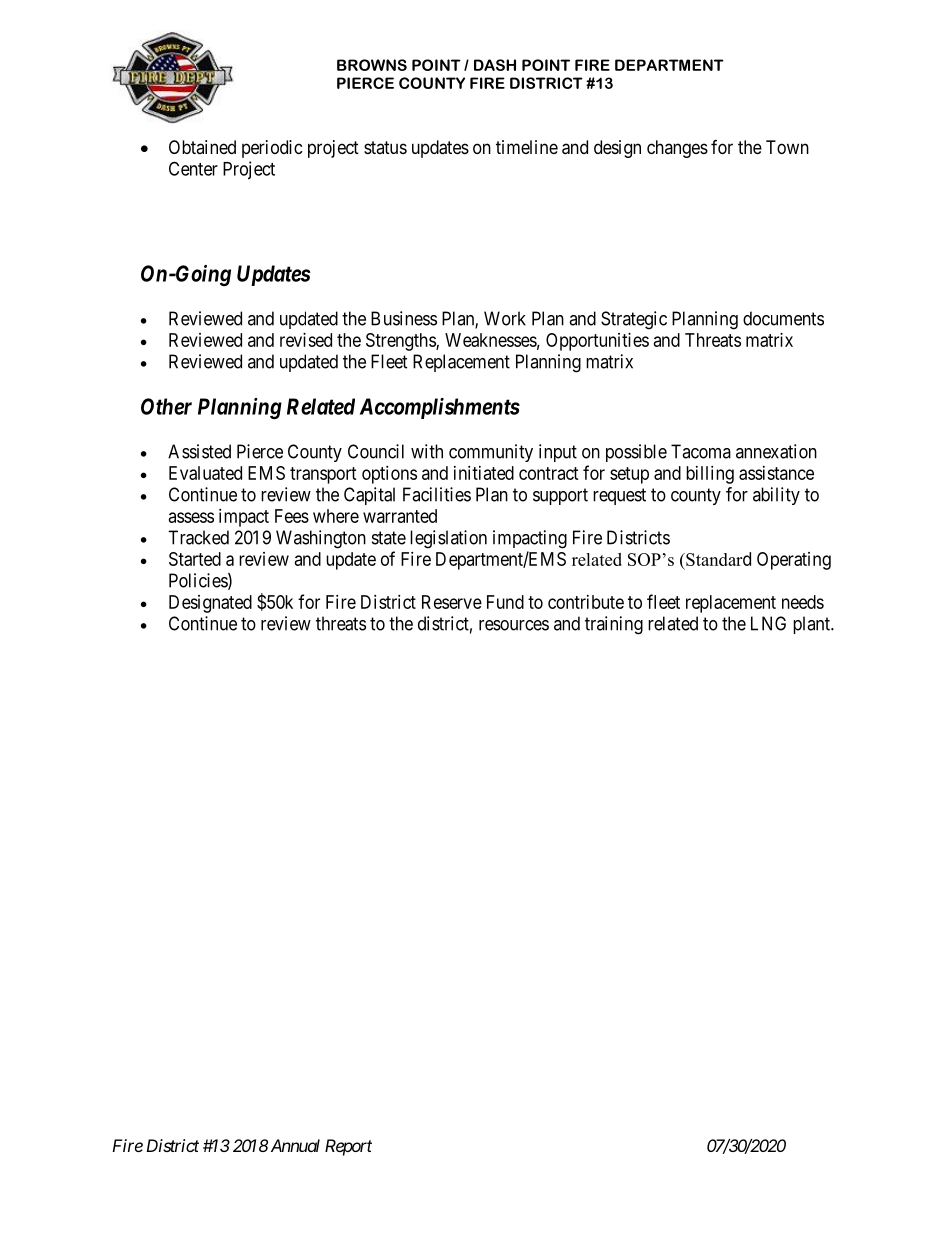  What do you see at coordinates (677, 149) in the screenshot?
I see `changes` at bounding box center [677, 149].
